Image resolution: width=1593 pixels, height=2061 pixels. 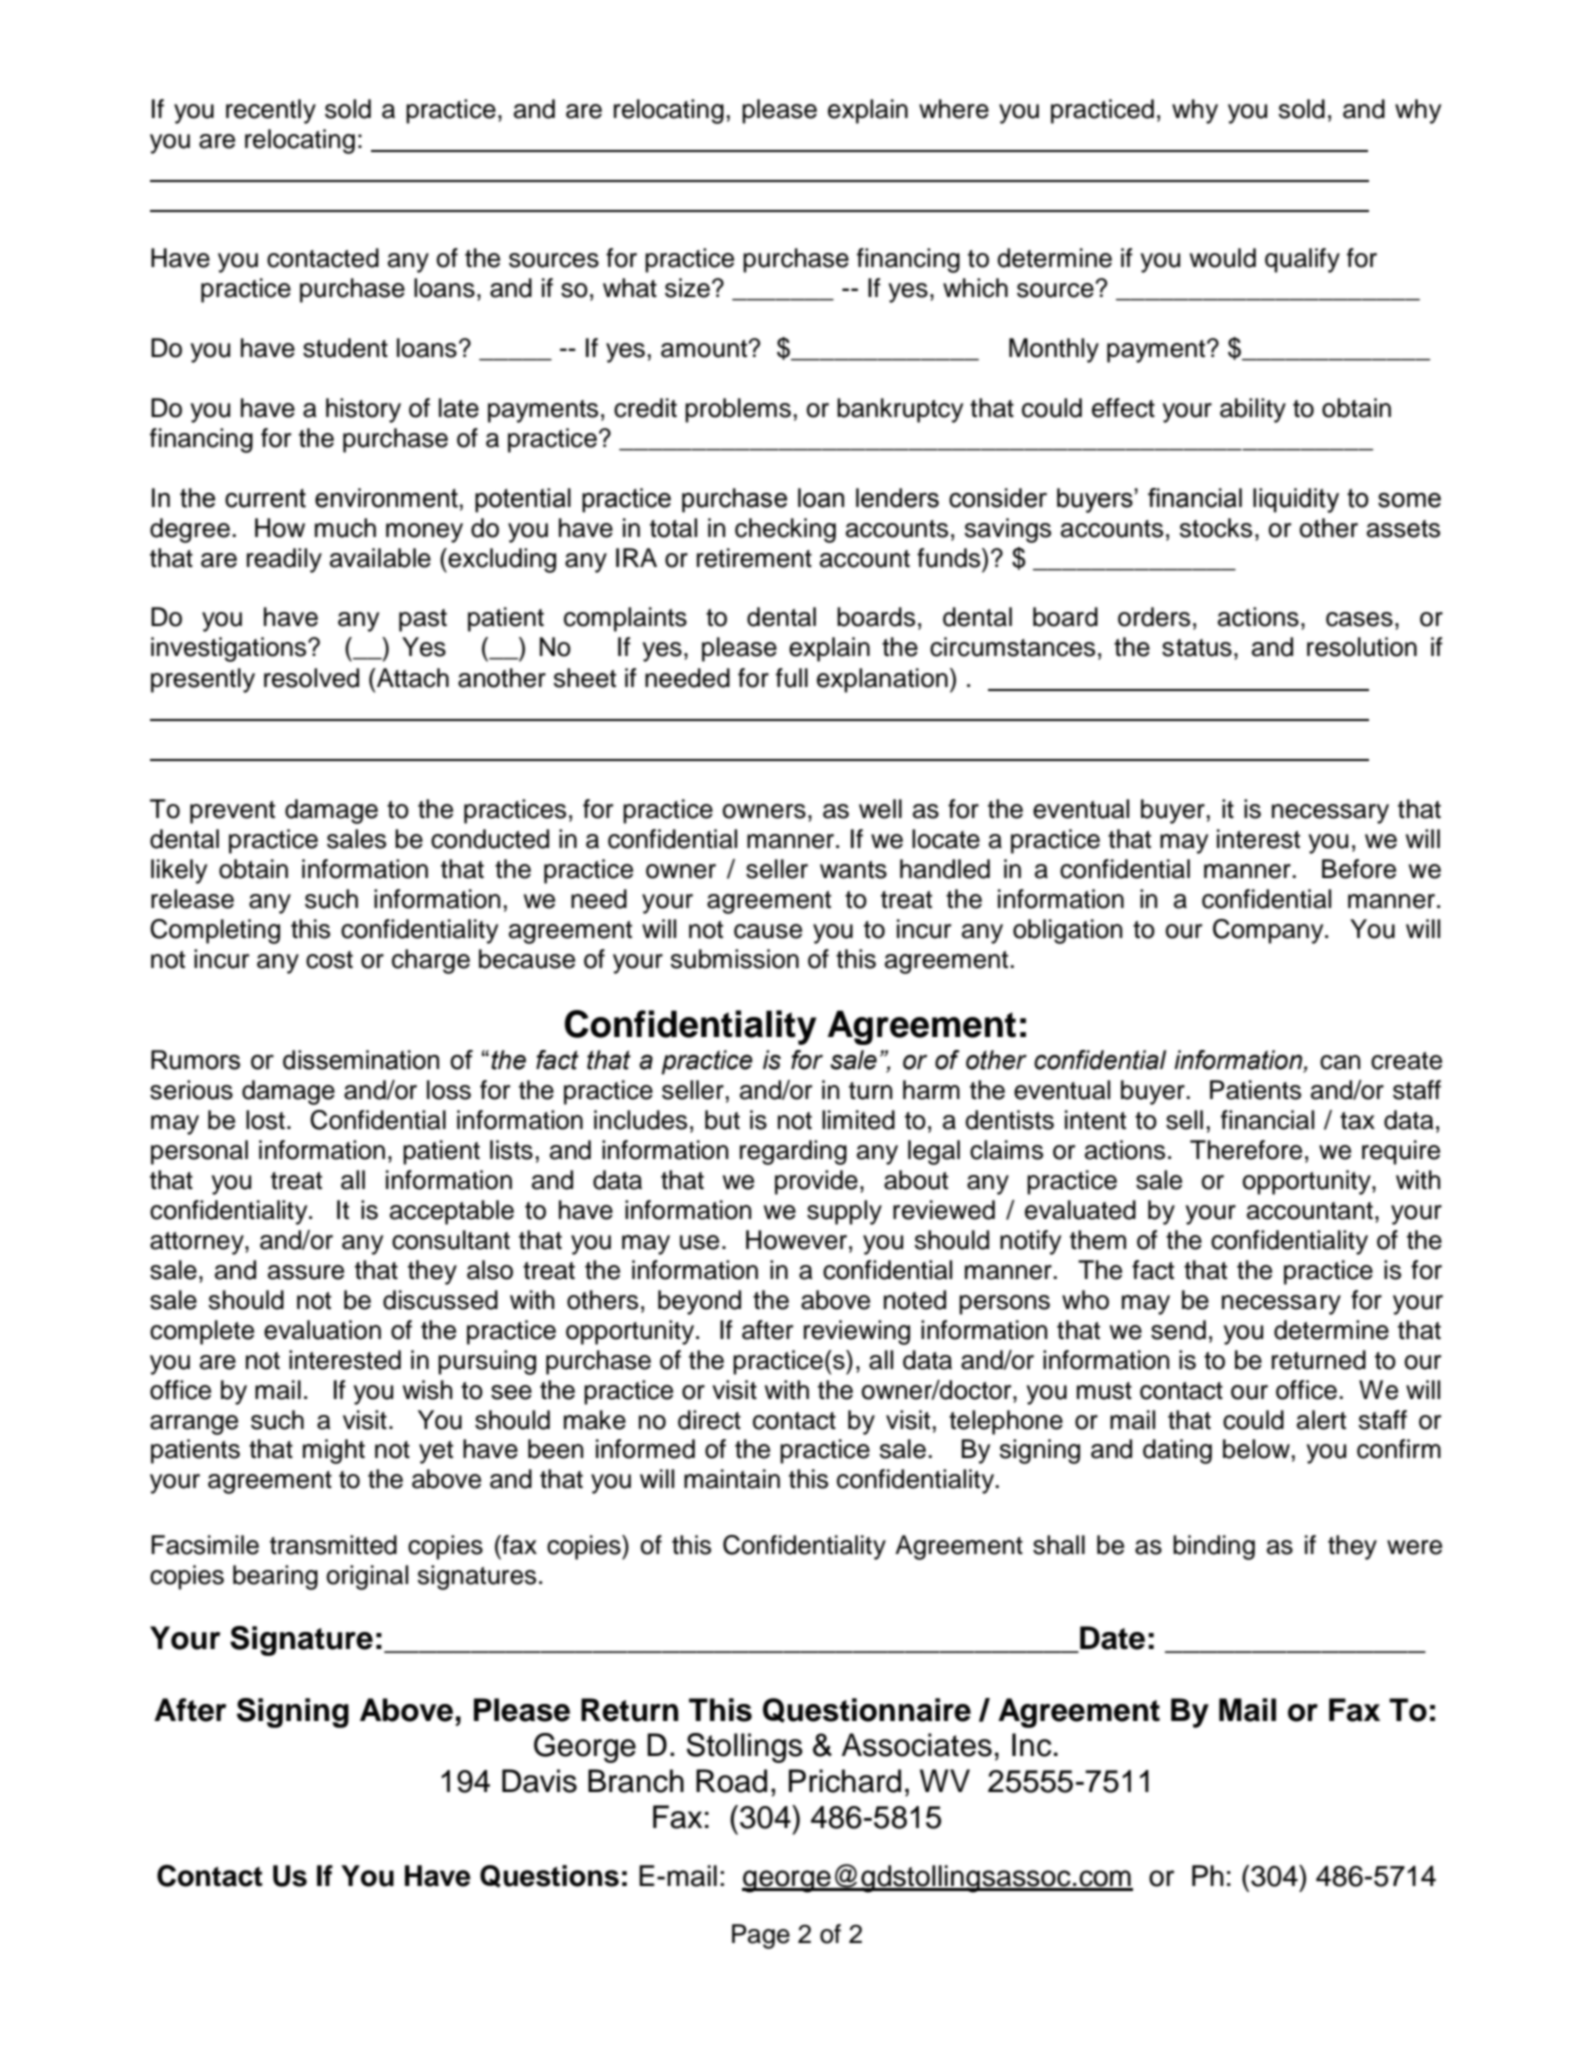 I want to click on Questions, so click(x=549, y=1876).
